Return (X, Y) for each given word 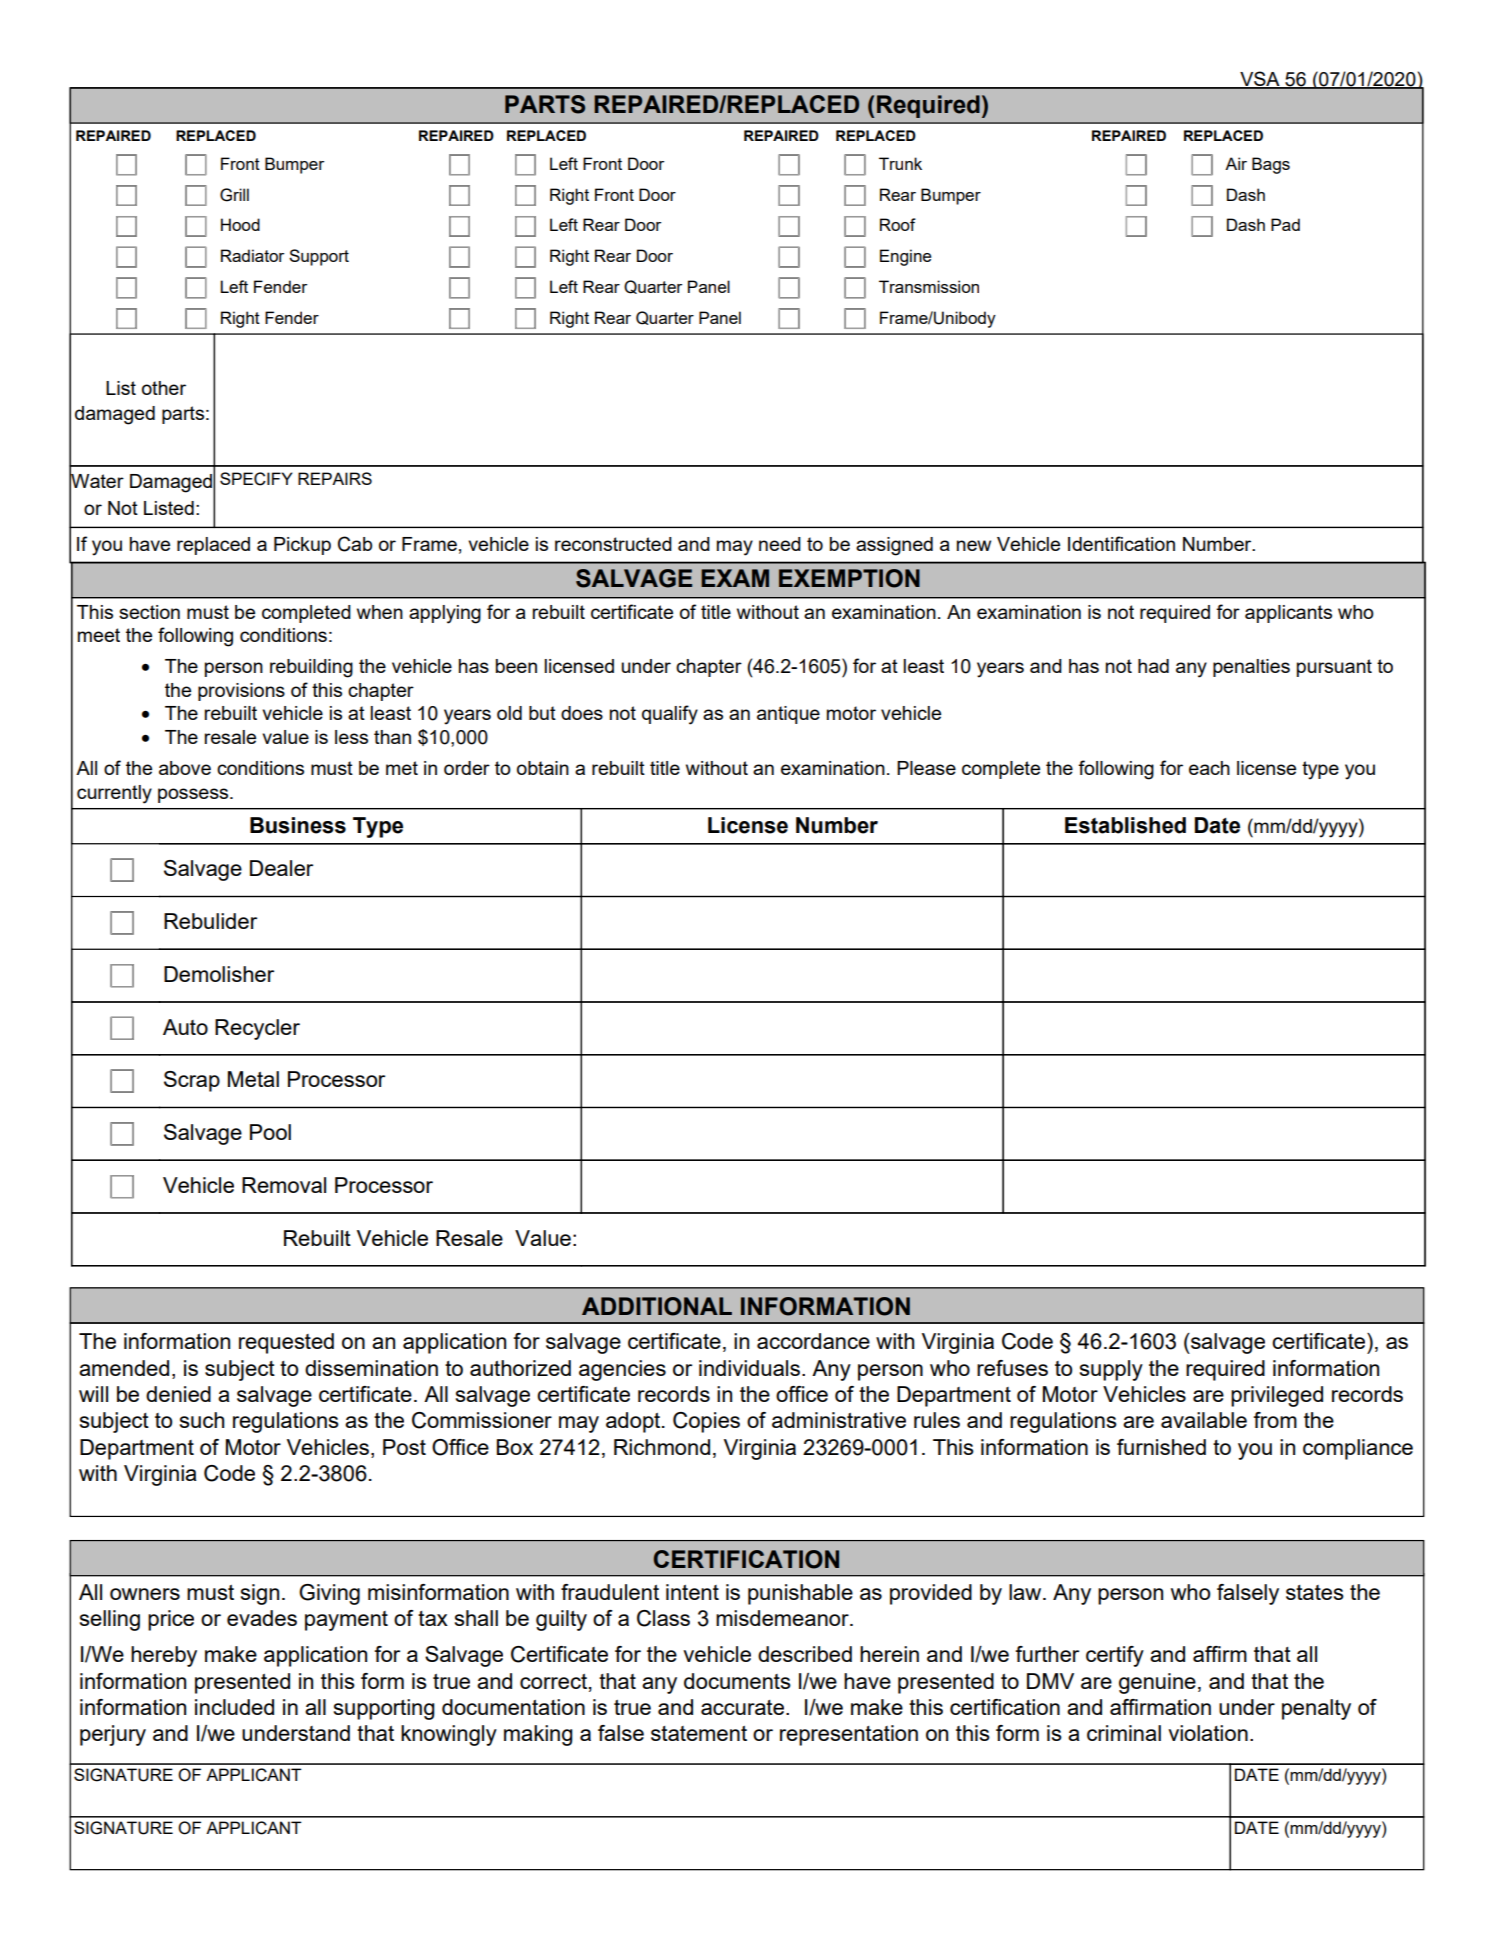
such (202, 1420)
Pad (1285, 224)
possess (194, 795)
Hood (240, 224)
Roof (898, 224)
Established (1125, 825)
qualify (670, 715)
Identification (1121, 543)
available (1204, 1420)
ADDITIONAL (657, 1306)
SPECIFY (256, 479)
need (780, 544)
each (1209, 768)
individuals (749, 1368)
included (234, 1707)
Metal (253, 1079)
